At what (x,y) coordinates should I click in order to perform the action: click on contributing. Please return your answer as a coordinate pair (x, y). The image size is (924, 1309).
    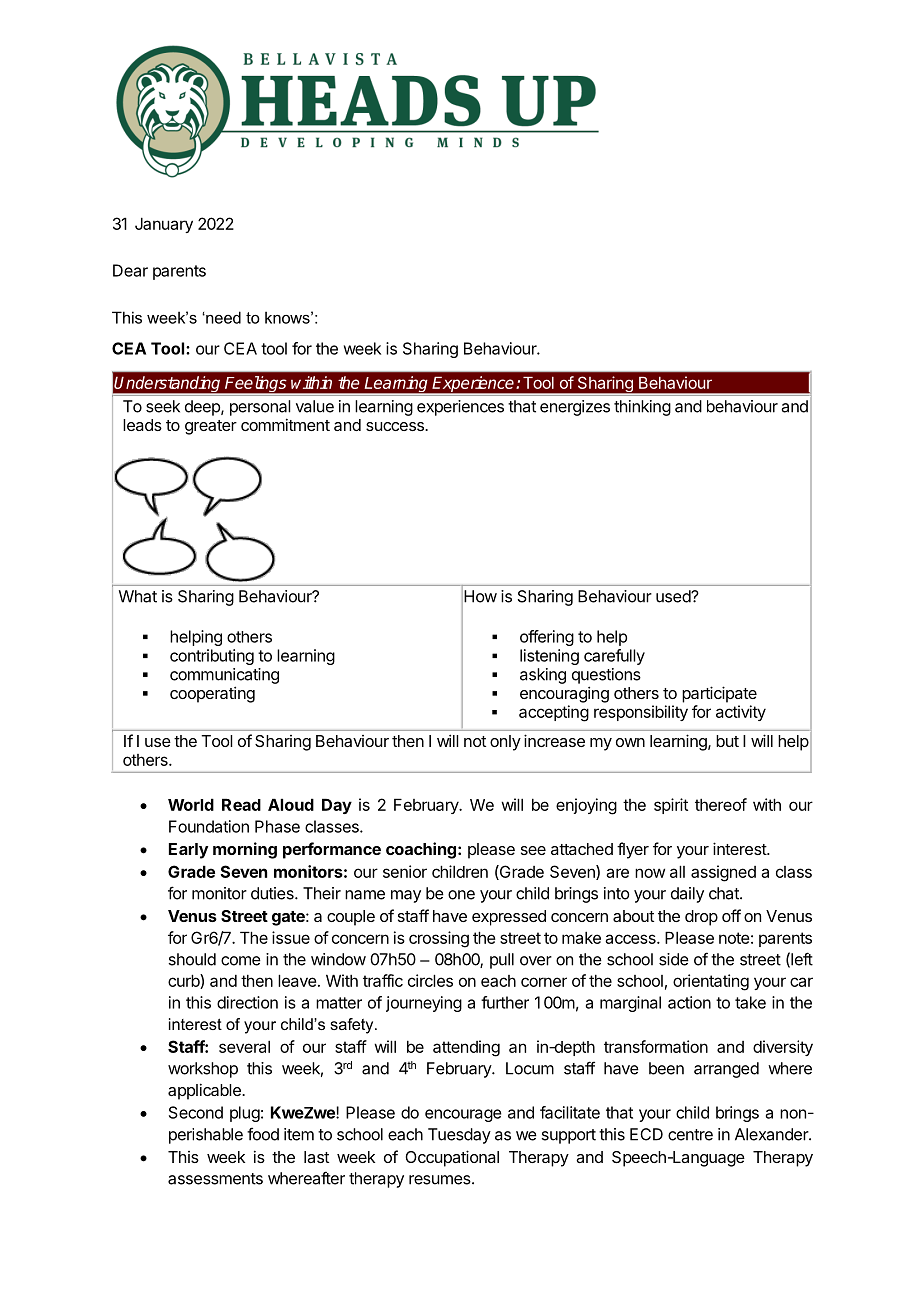
    Looking at the image, I should click on (212, 657).
